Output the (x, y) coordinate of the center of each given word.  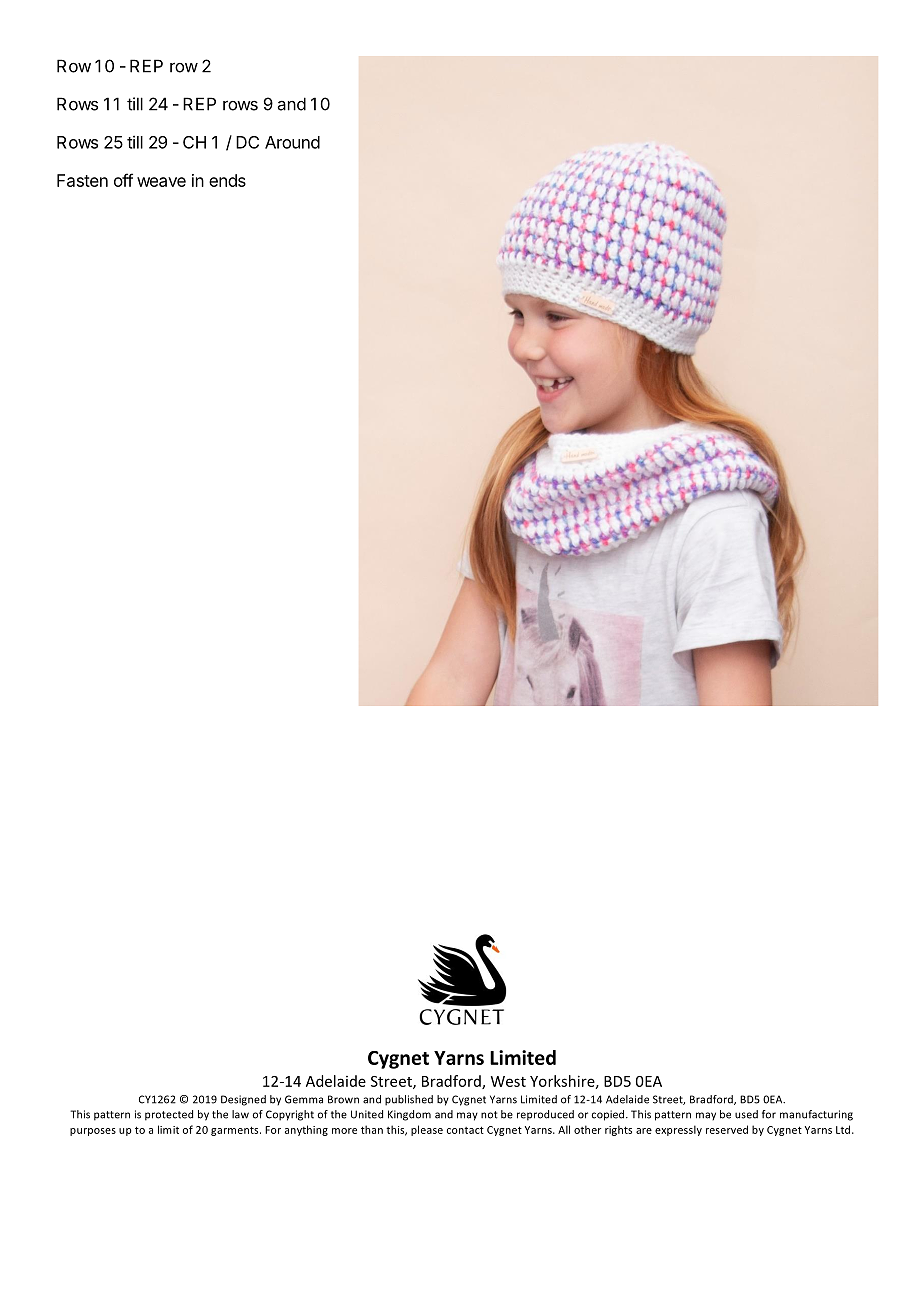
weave (161, 182)
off (123, 180)
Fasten (82, 180)
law (240, 1114)
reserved (727, 1129)
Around (292, 142)
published (409, 1100)
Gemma (304, 1099)
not (489, 1115)
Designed (243, 1100)
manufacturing (816, 1115)
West (508, 1081)
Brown (343, 1099)
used (746, 1114)
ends (227, 180)
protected (169, 1115)
